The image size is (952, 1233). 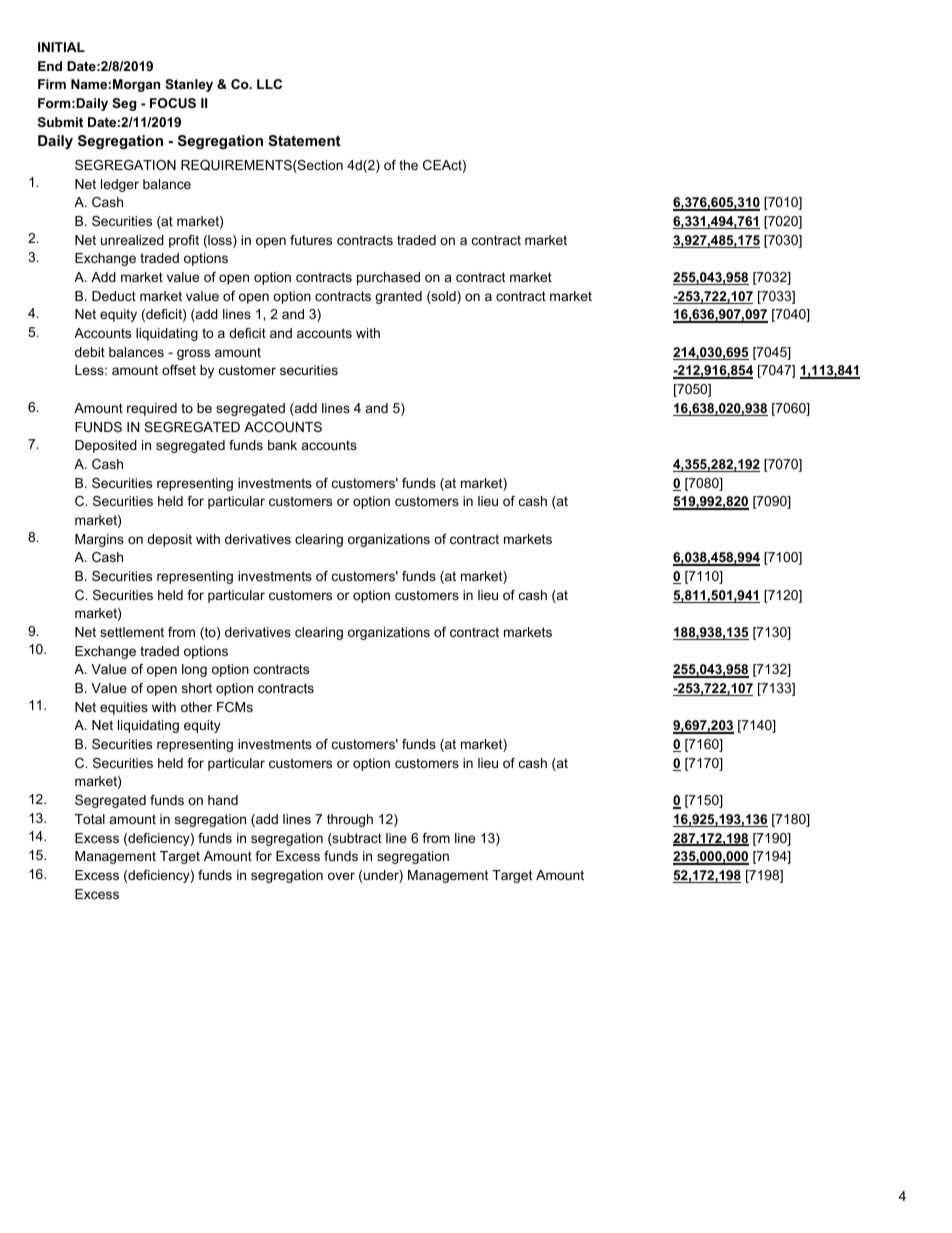 I want to click on Total, so click(x=90, y=819).
